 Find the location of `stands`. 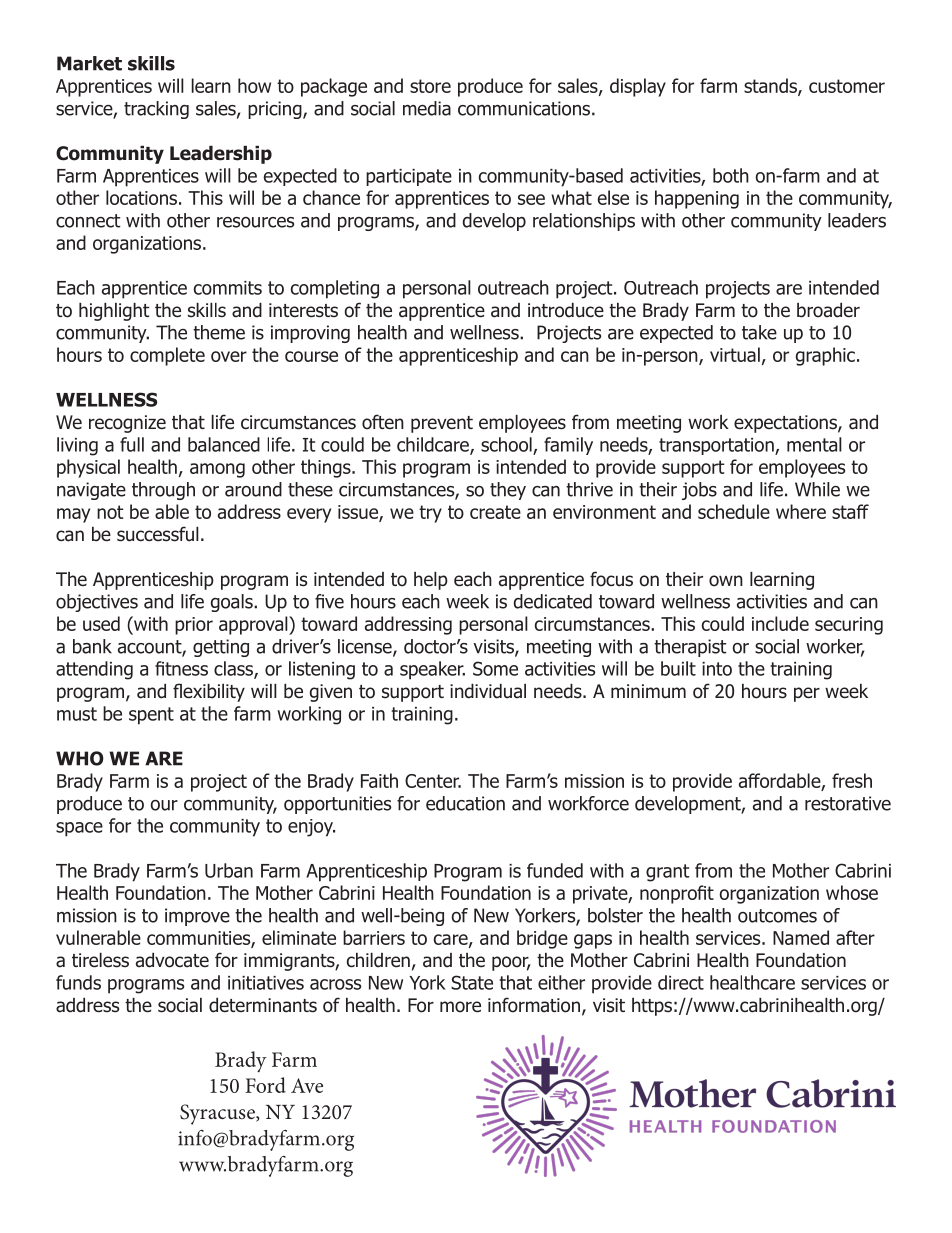

stands is located at coordinates (771, 86).
